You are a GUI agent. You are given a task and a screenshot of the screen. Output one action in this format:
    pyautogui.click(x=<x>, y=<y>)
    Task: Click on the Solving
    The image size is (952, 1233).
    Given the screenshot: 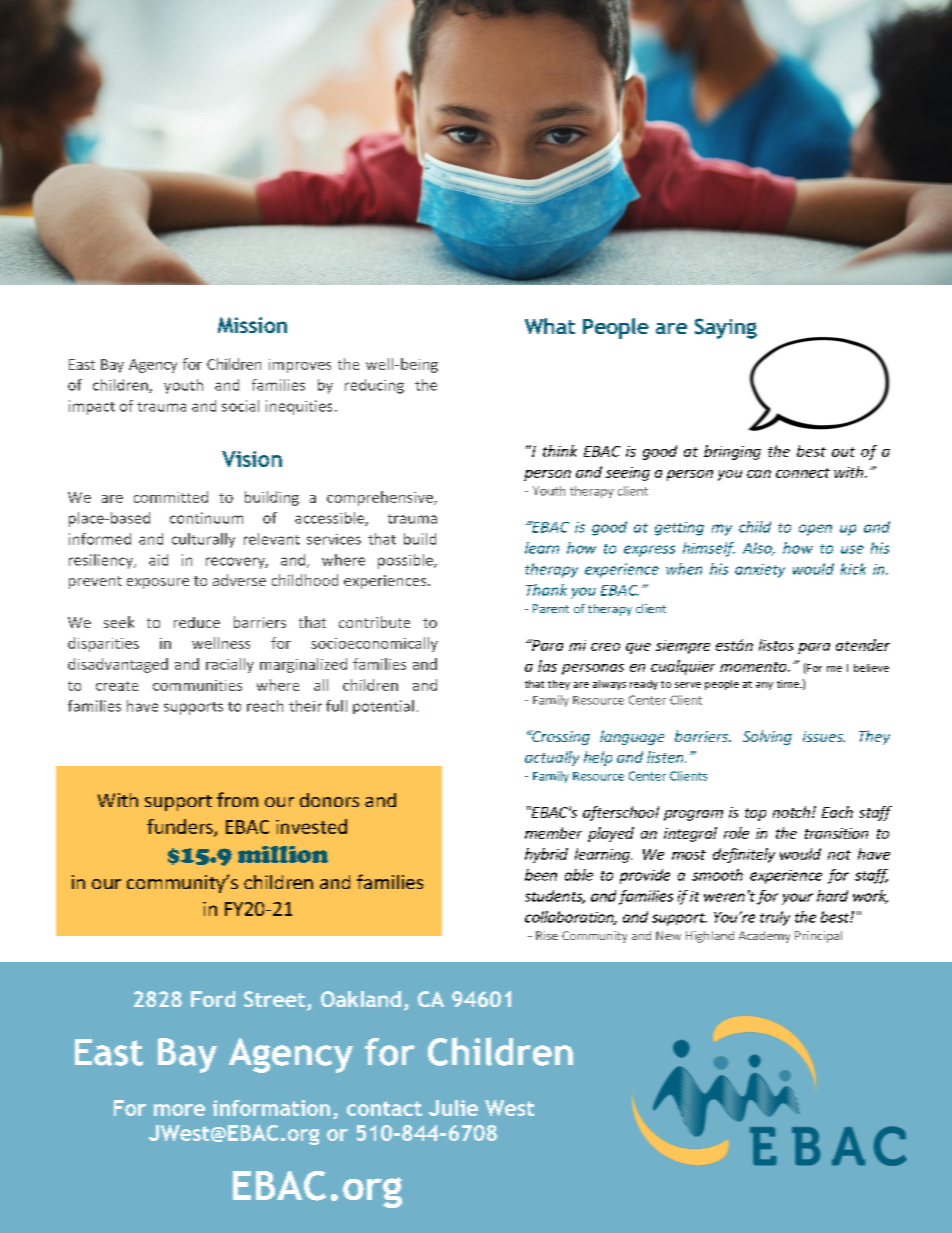 What is the action you would take?
    pyautogui.click(x=767, y=737)
